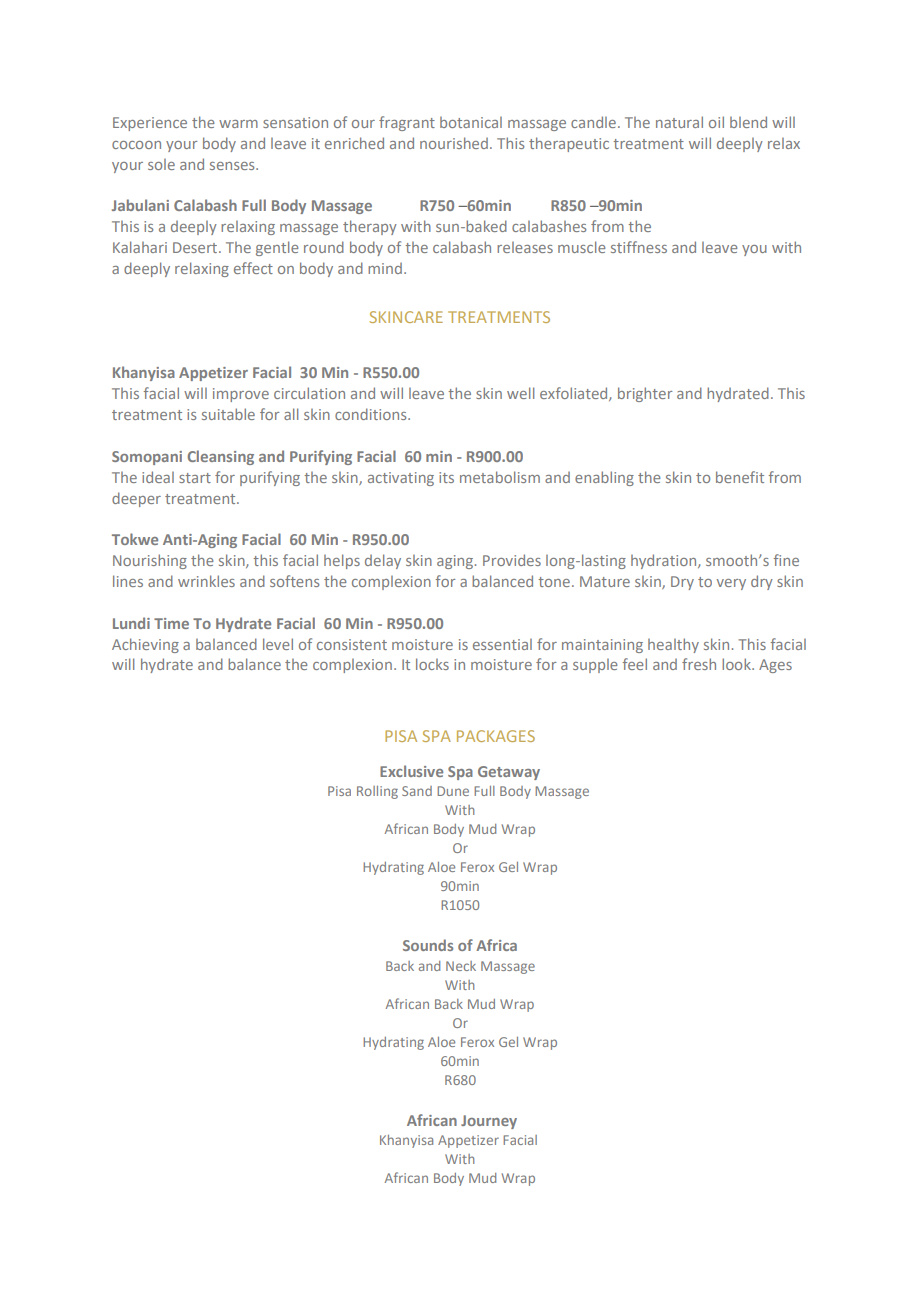 The image size is (924, 1308). I want to click on Journey, so click(489, 1122).
